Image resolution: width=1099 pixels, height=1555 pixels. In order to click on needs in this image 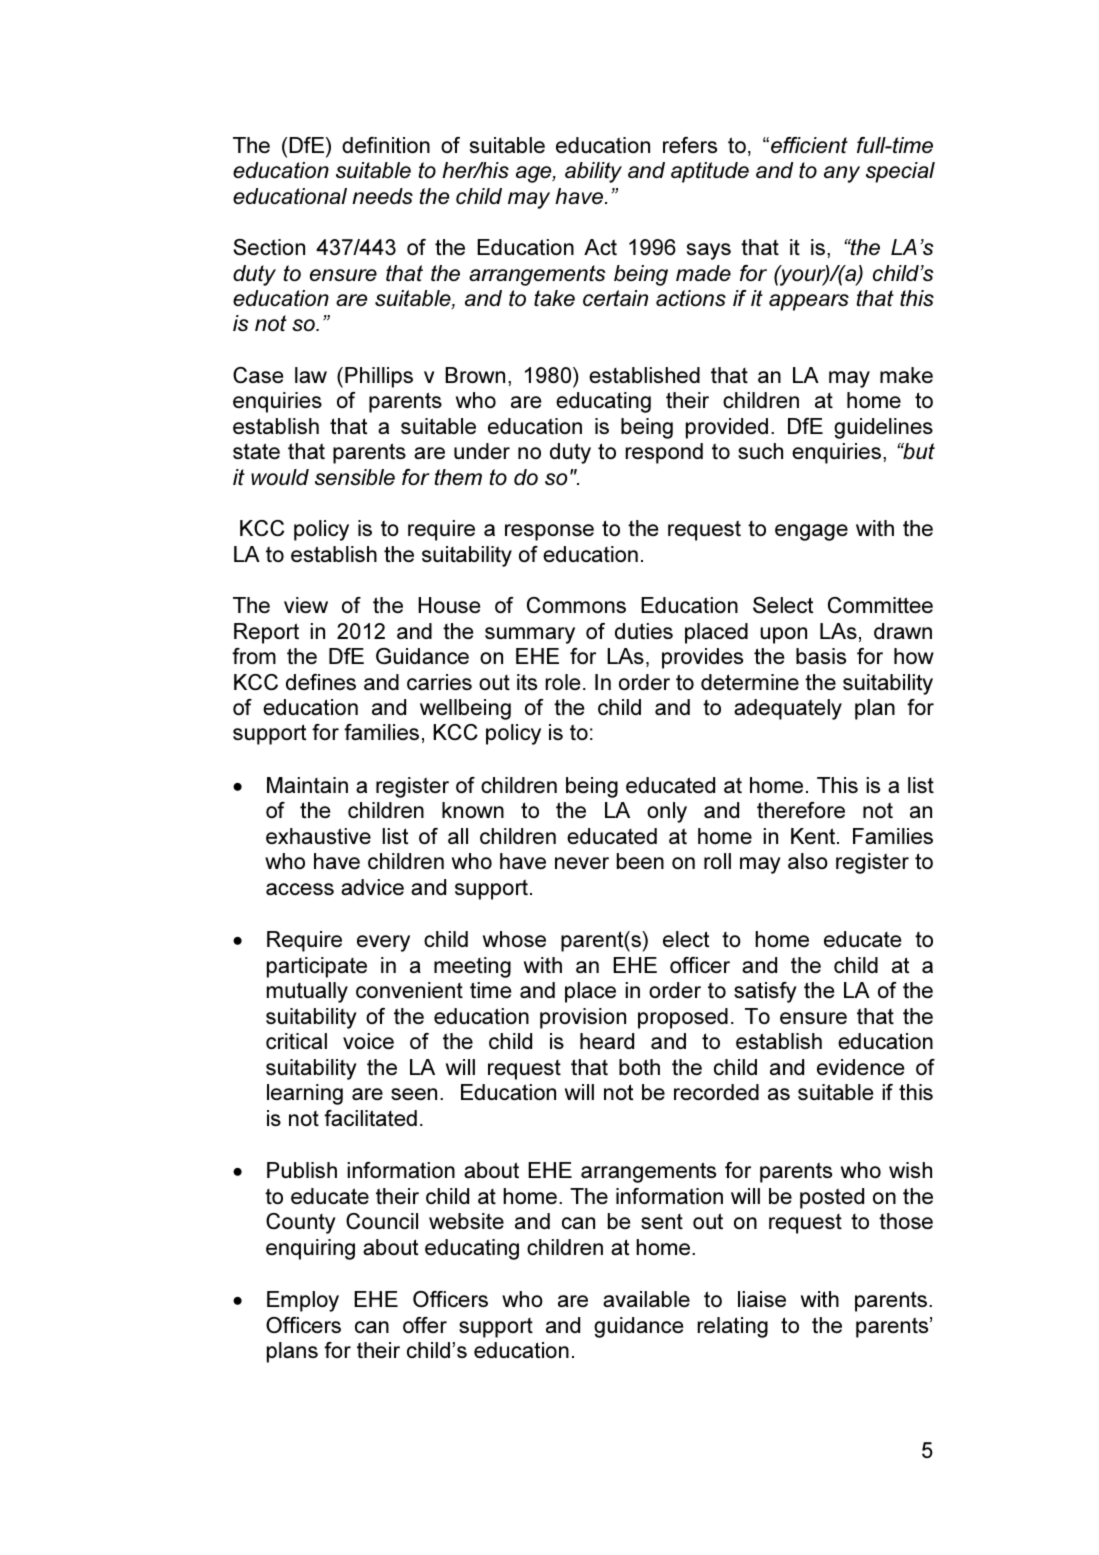, I will do `click(382, 196)`.
